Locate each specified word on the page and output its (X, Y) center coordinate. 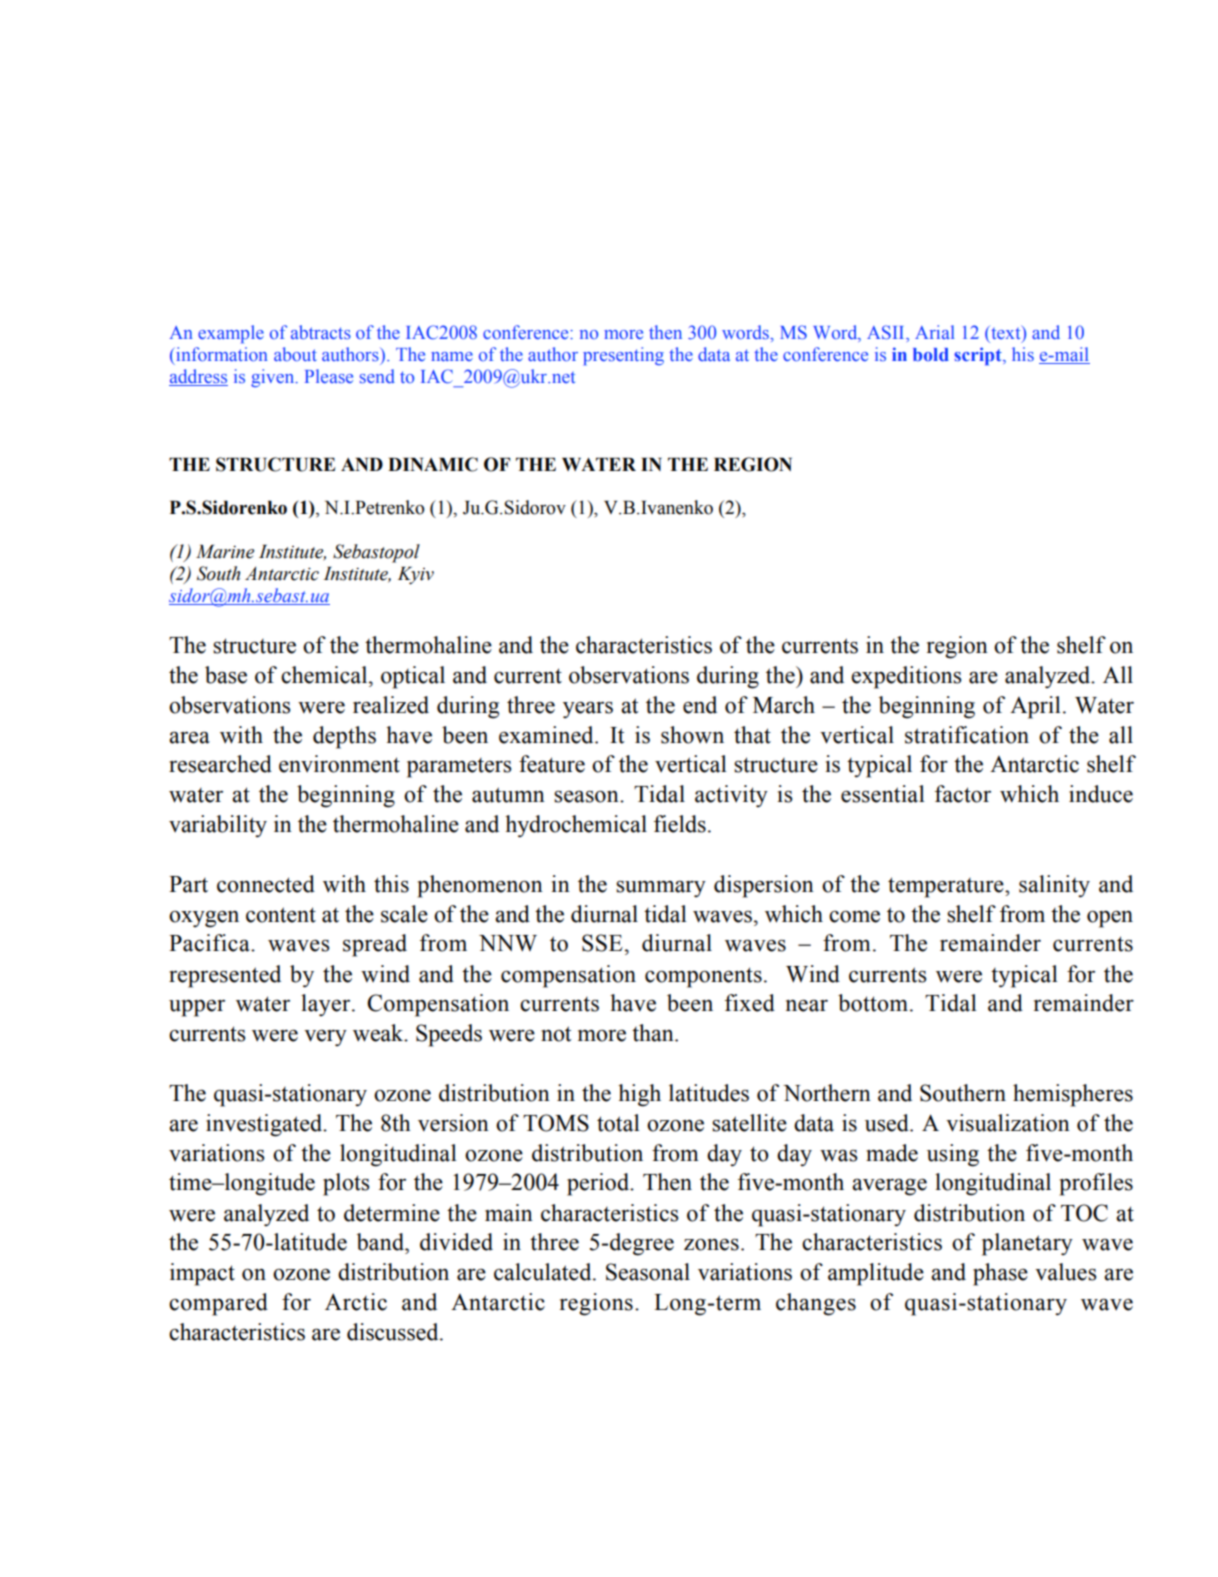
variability (218, 826)
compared (218, 1304)
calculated (544, 1272)
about (295, 354)
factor (963, 794)
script (979, 356)
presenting (623, 356)
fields (680, 824)
